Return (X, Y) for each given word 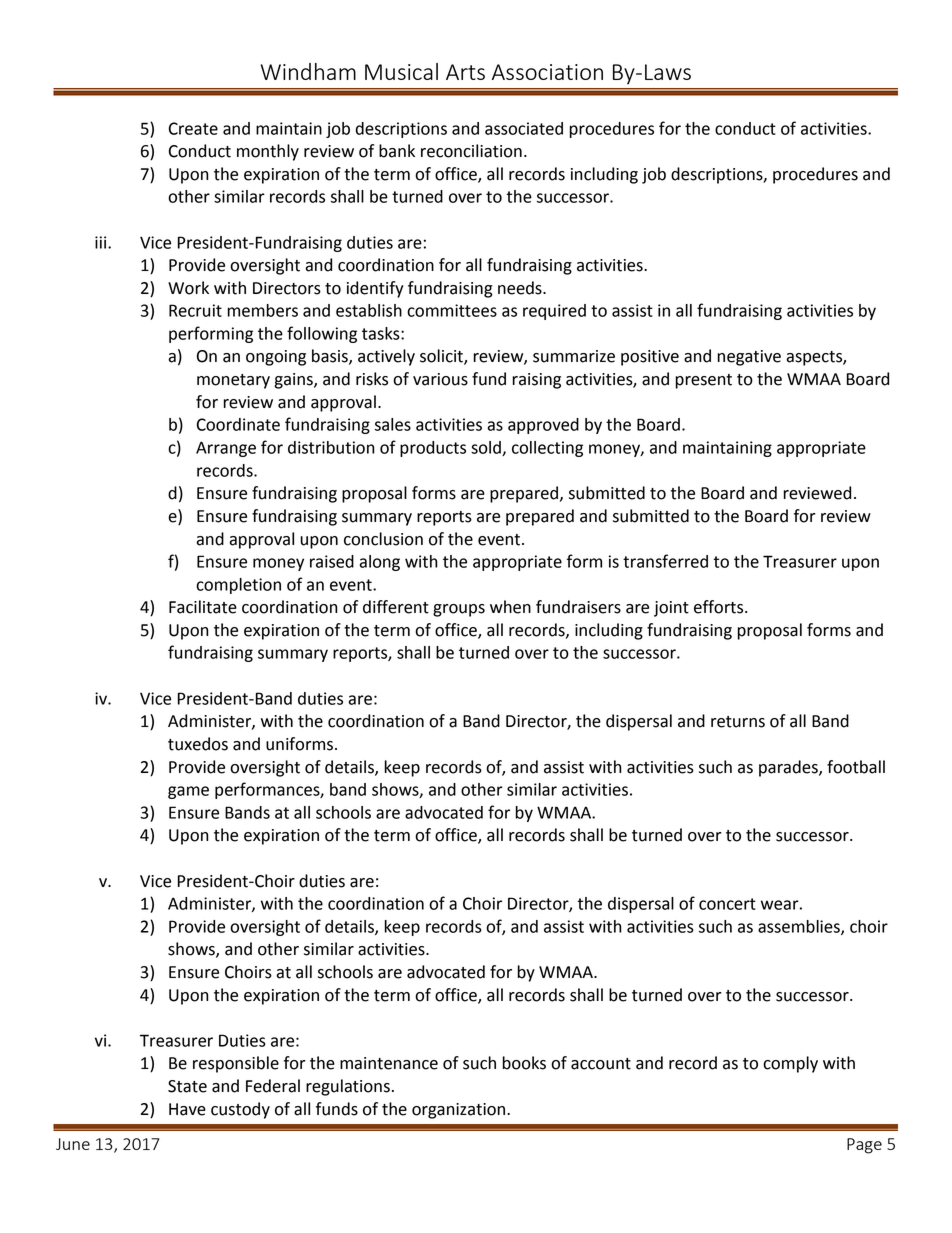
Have (187, 1109)
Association (547, 72)
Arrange (226, 449)
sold (487, 448)
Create (193, 128)
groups (459, 610)
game (188, 792)
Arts (465, 72)
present (703, 381)
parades (789, 768)
